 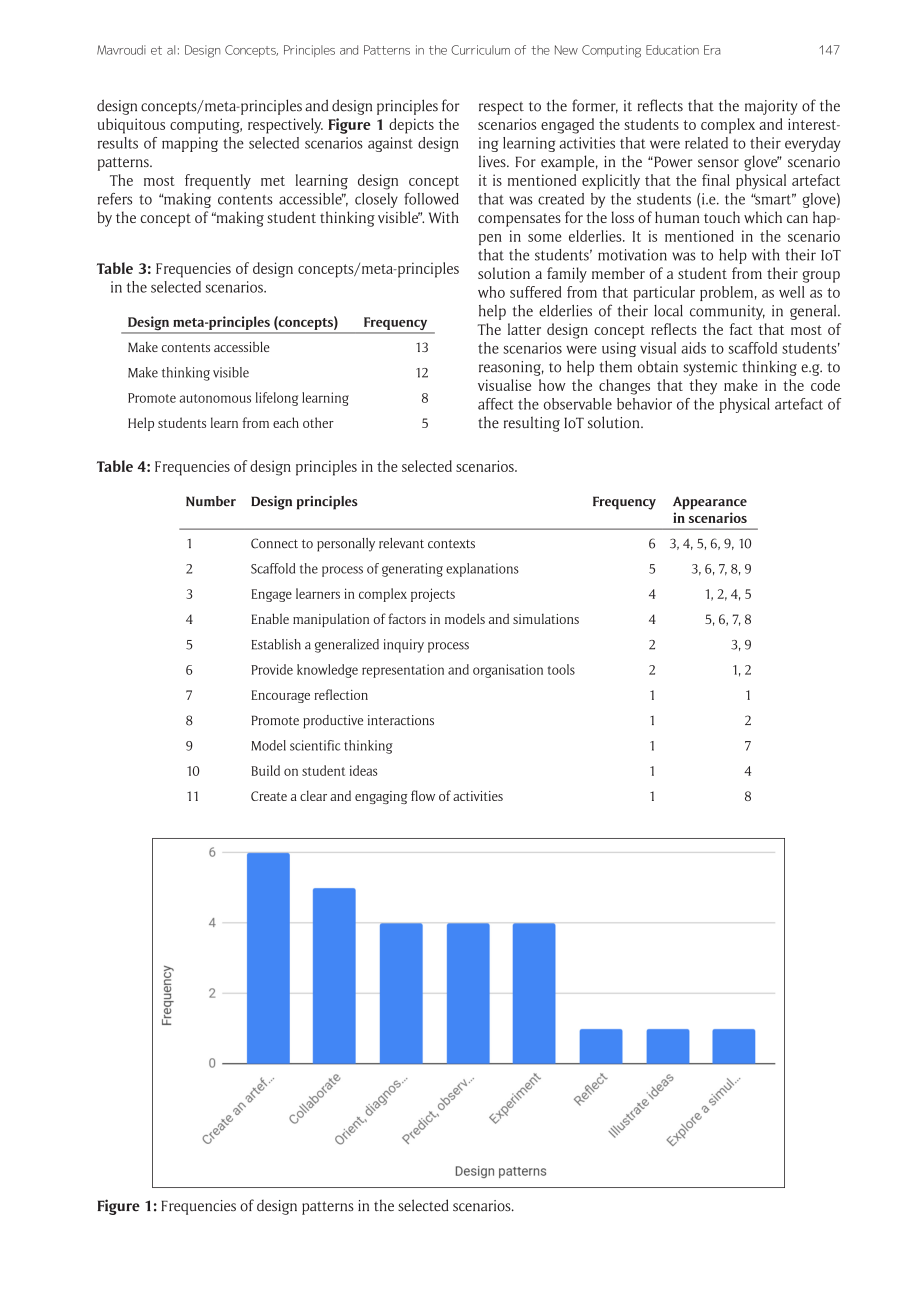 I want to click on refers, so click(x=115, y=199).
